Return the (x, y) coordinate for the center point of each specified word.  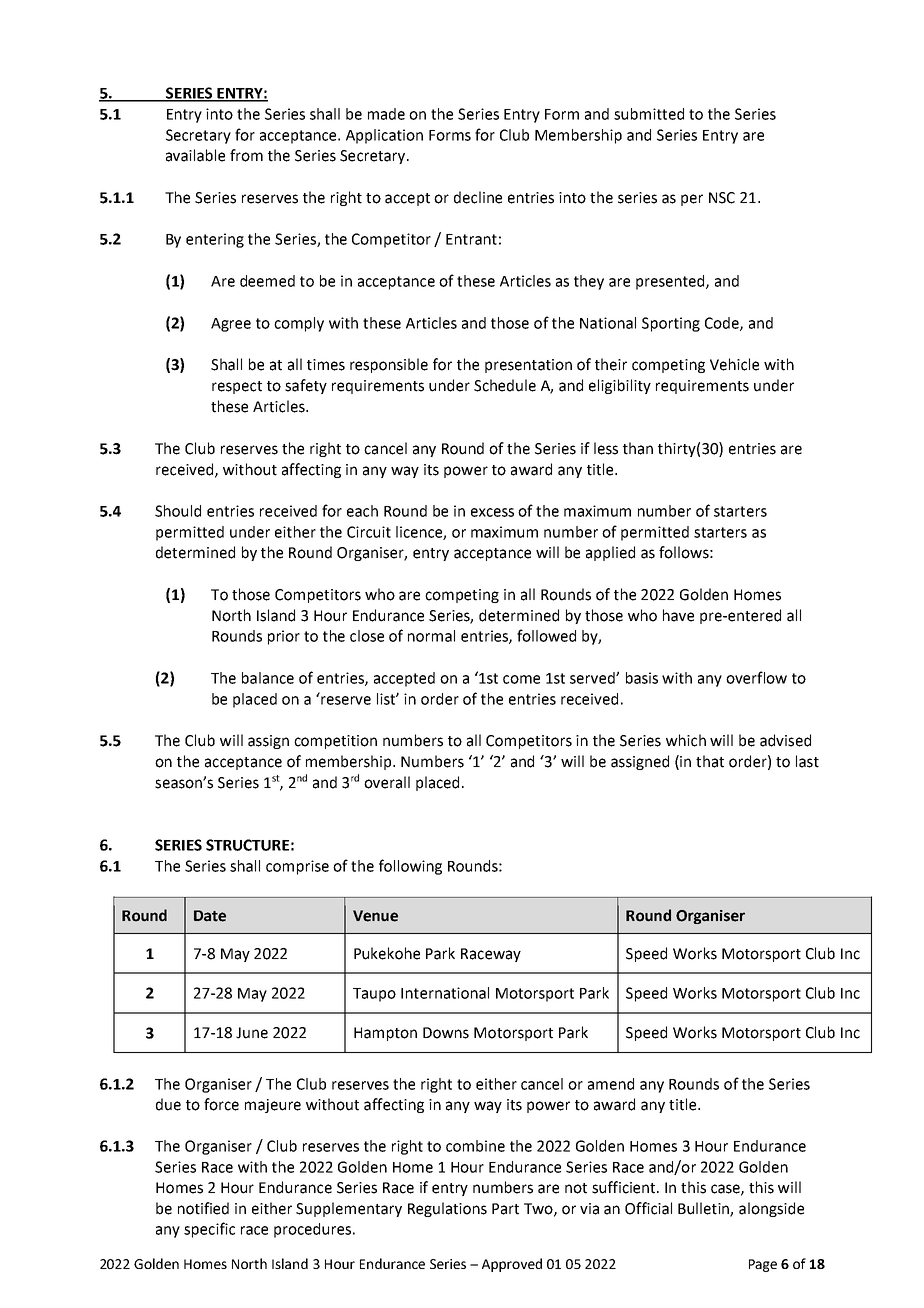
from (246, 155)
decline (478, 197)
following (410, 867)
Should (178, 511)
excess (492, 512)
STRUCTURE (247, 845)
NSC (722, 198)
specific (209, 1230)
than (638, 448)
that (710, 761)
